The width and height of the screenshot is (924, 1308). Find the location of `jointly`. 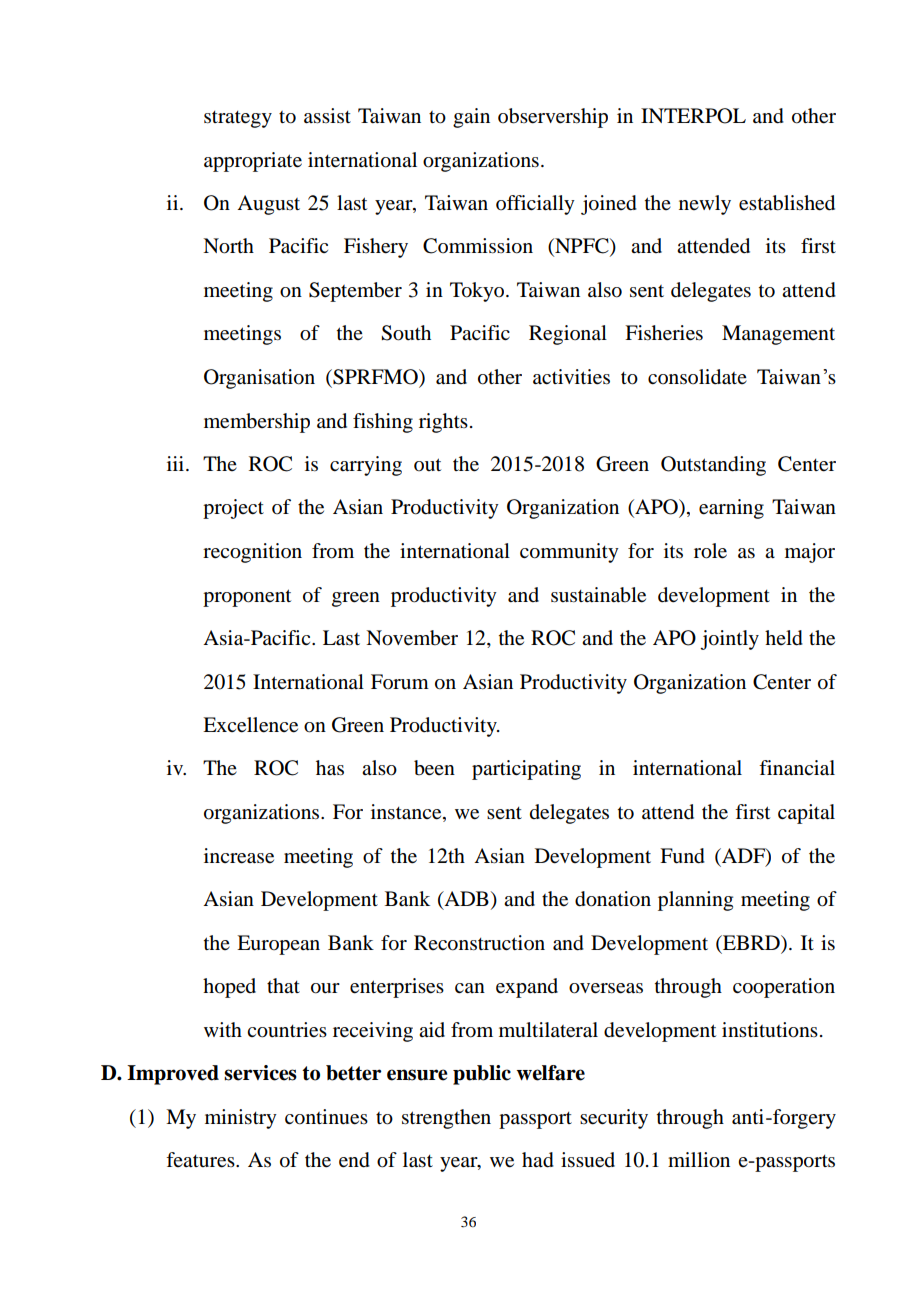

jointly is located at coordinates (729, 640).
